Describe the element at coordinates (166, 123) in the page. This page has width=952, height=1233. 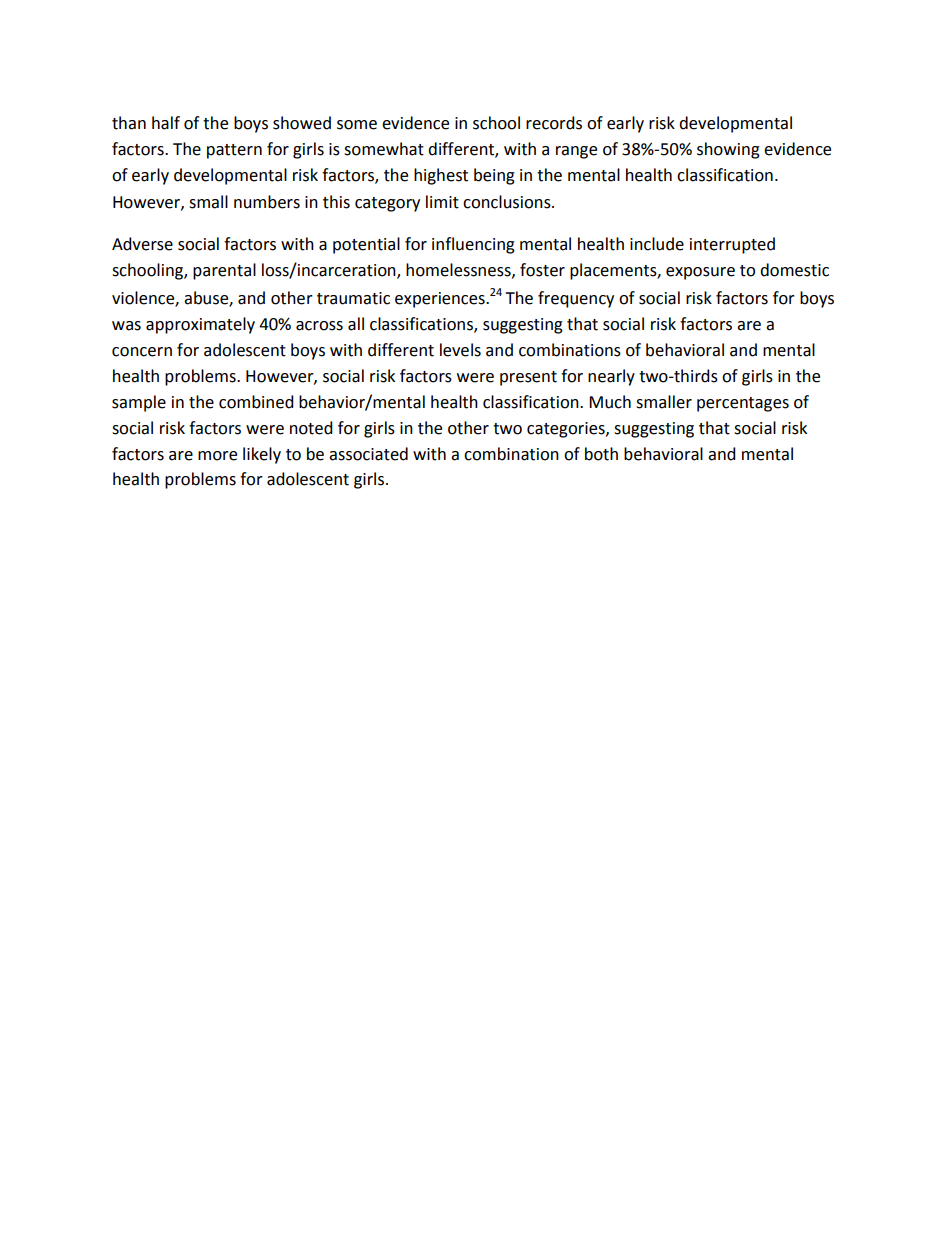
I see `half` at that location.
